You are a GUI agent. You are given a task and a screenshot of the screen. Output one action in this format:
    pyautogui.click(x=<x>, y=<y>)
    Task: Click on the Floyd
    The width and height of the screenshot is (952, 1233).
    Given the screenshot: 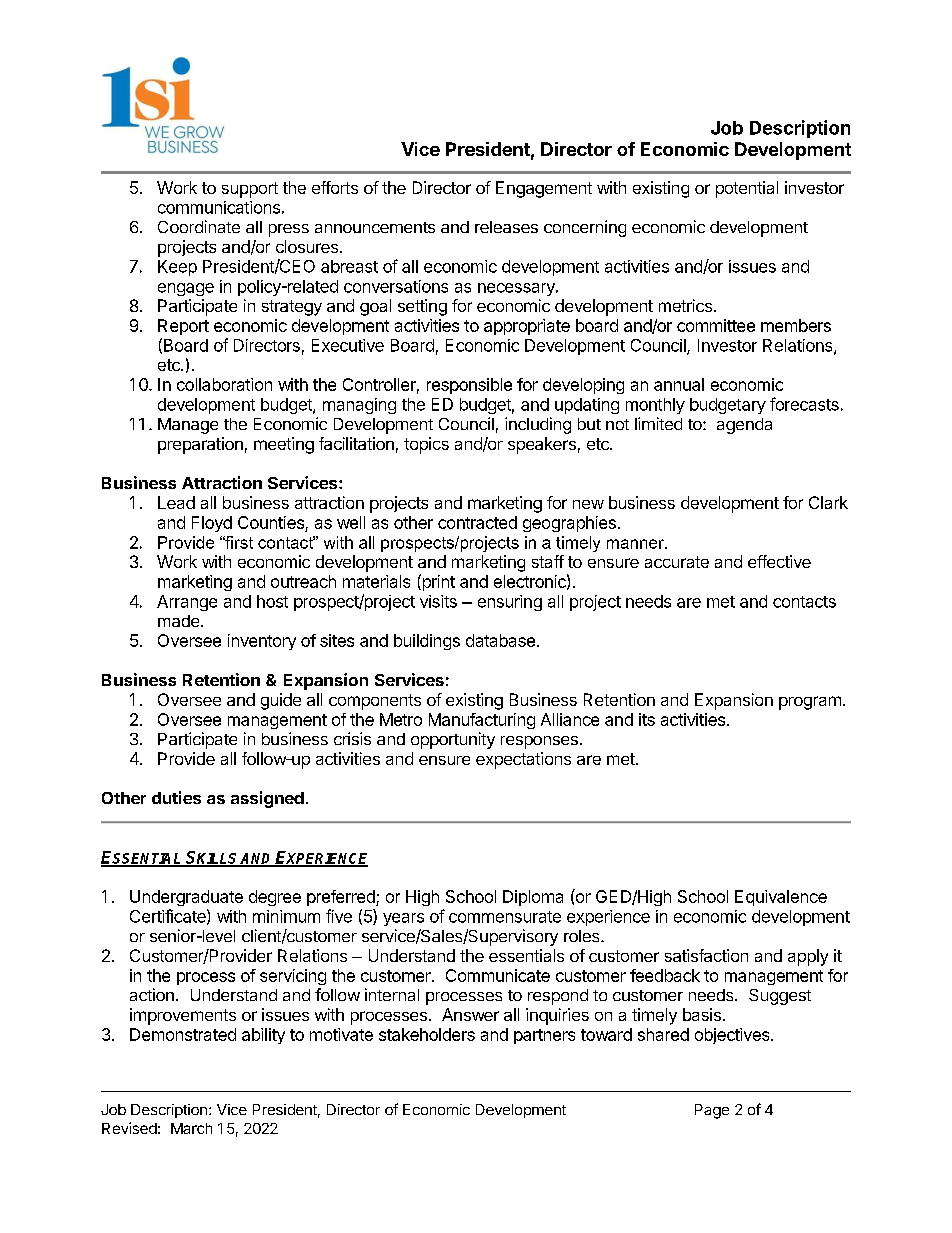 What is the action you would take?
    pyautogui.click(x=212, y=524)
